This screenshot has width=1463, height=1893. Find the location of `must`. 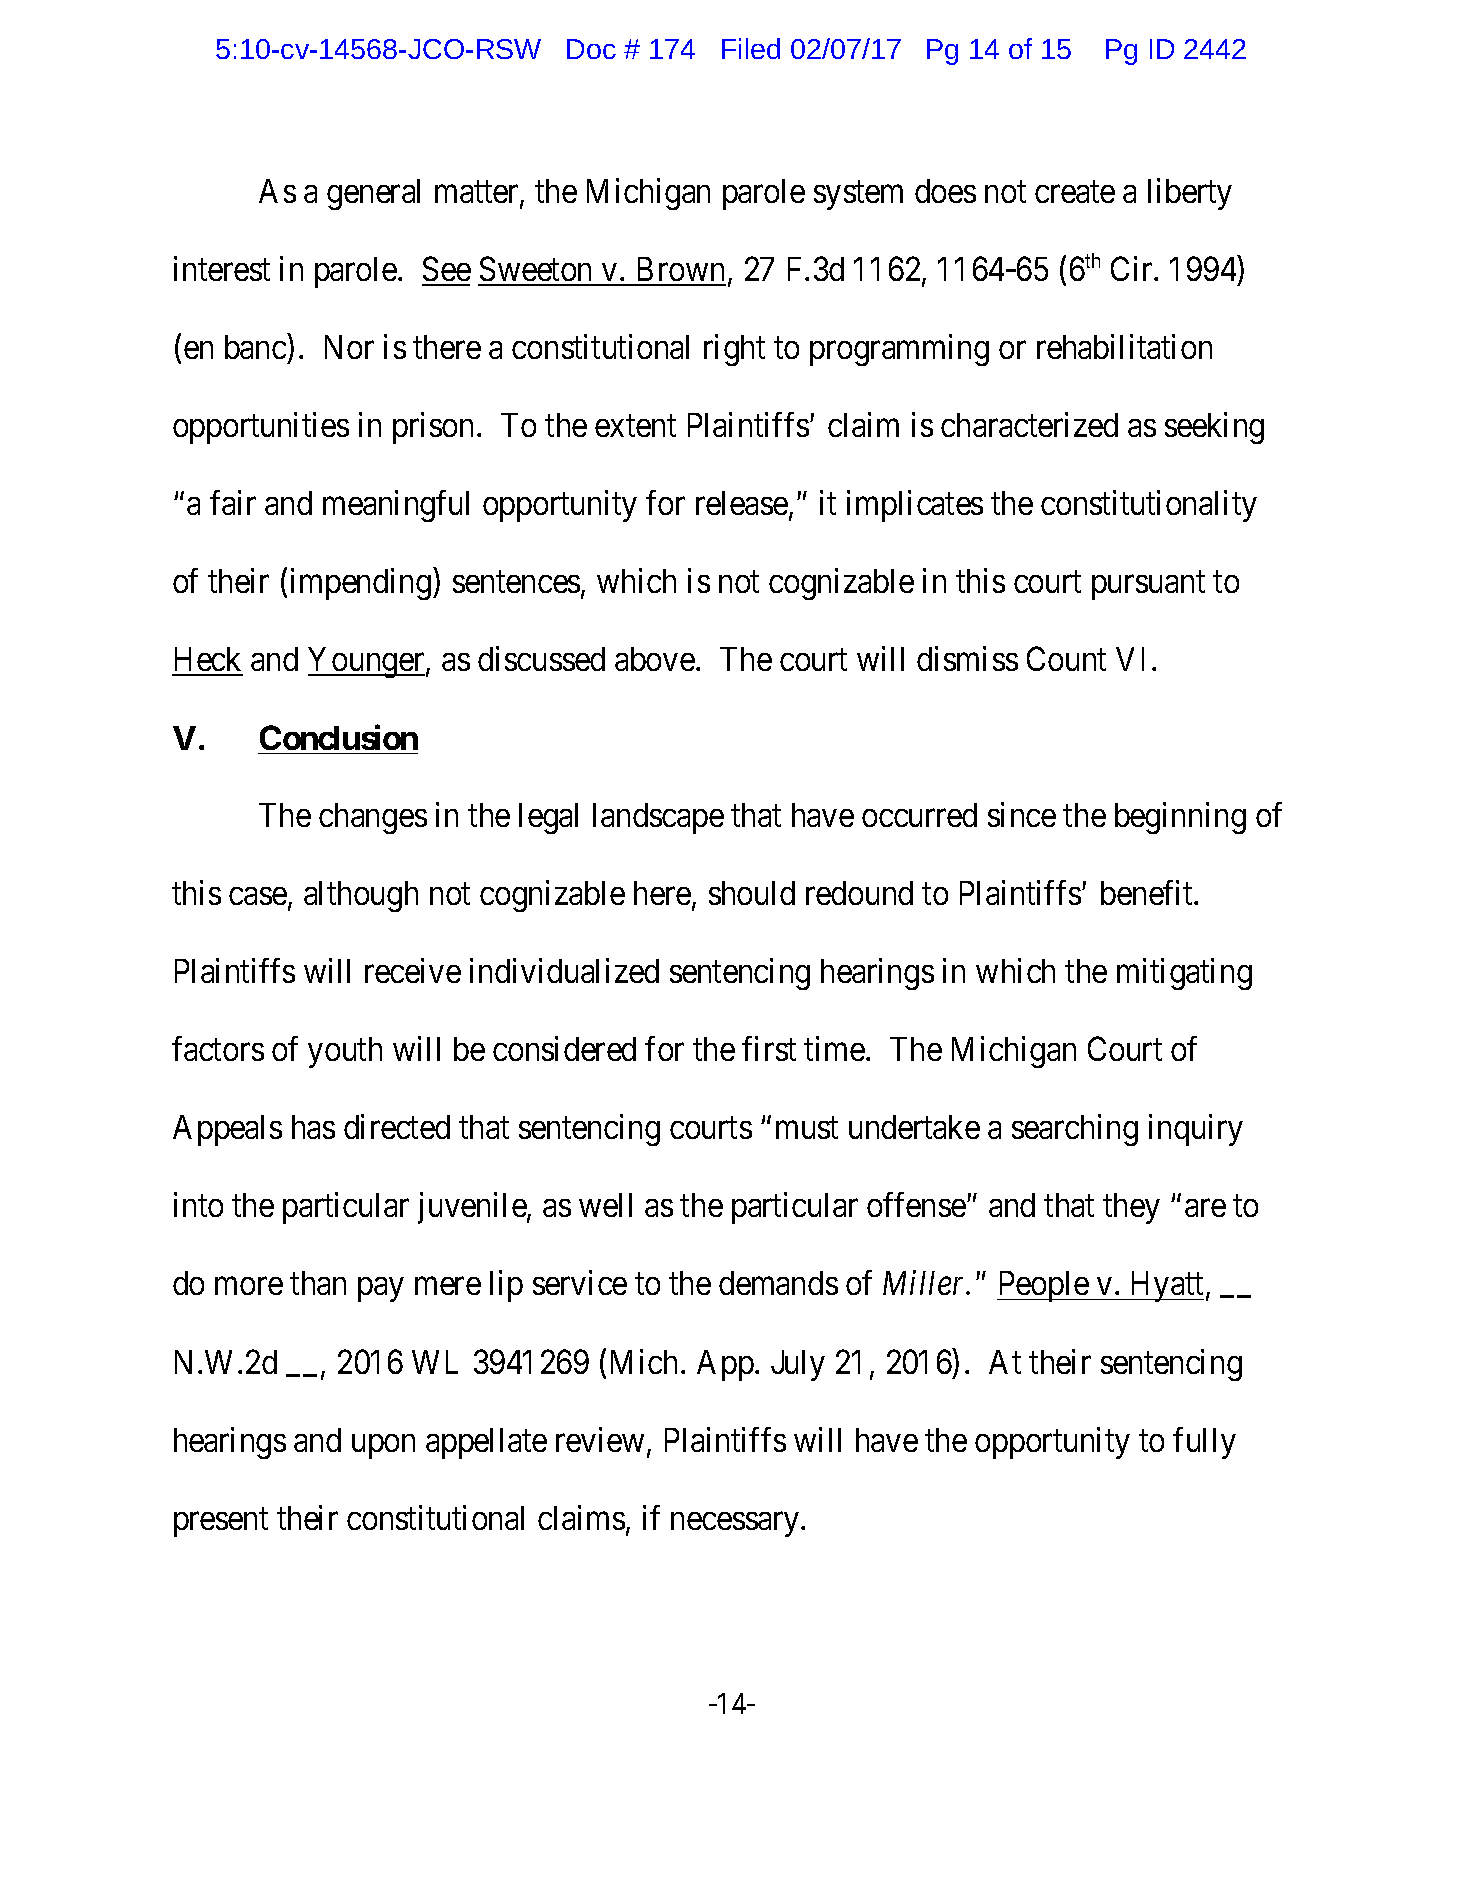

must is located at coordinates (807, 1128).
